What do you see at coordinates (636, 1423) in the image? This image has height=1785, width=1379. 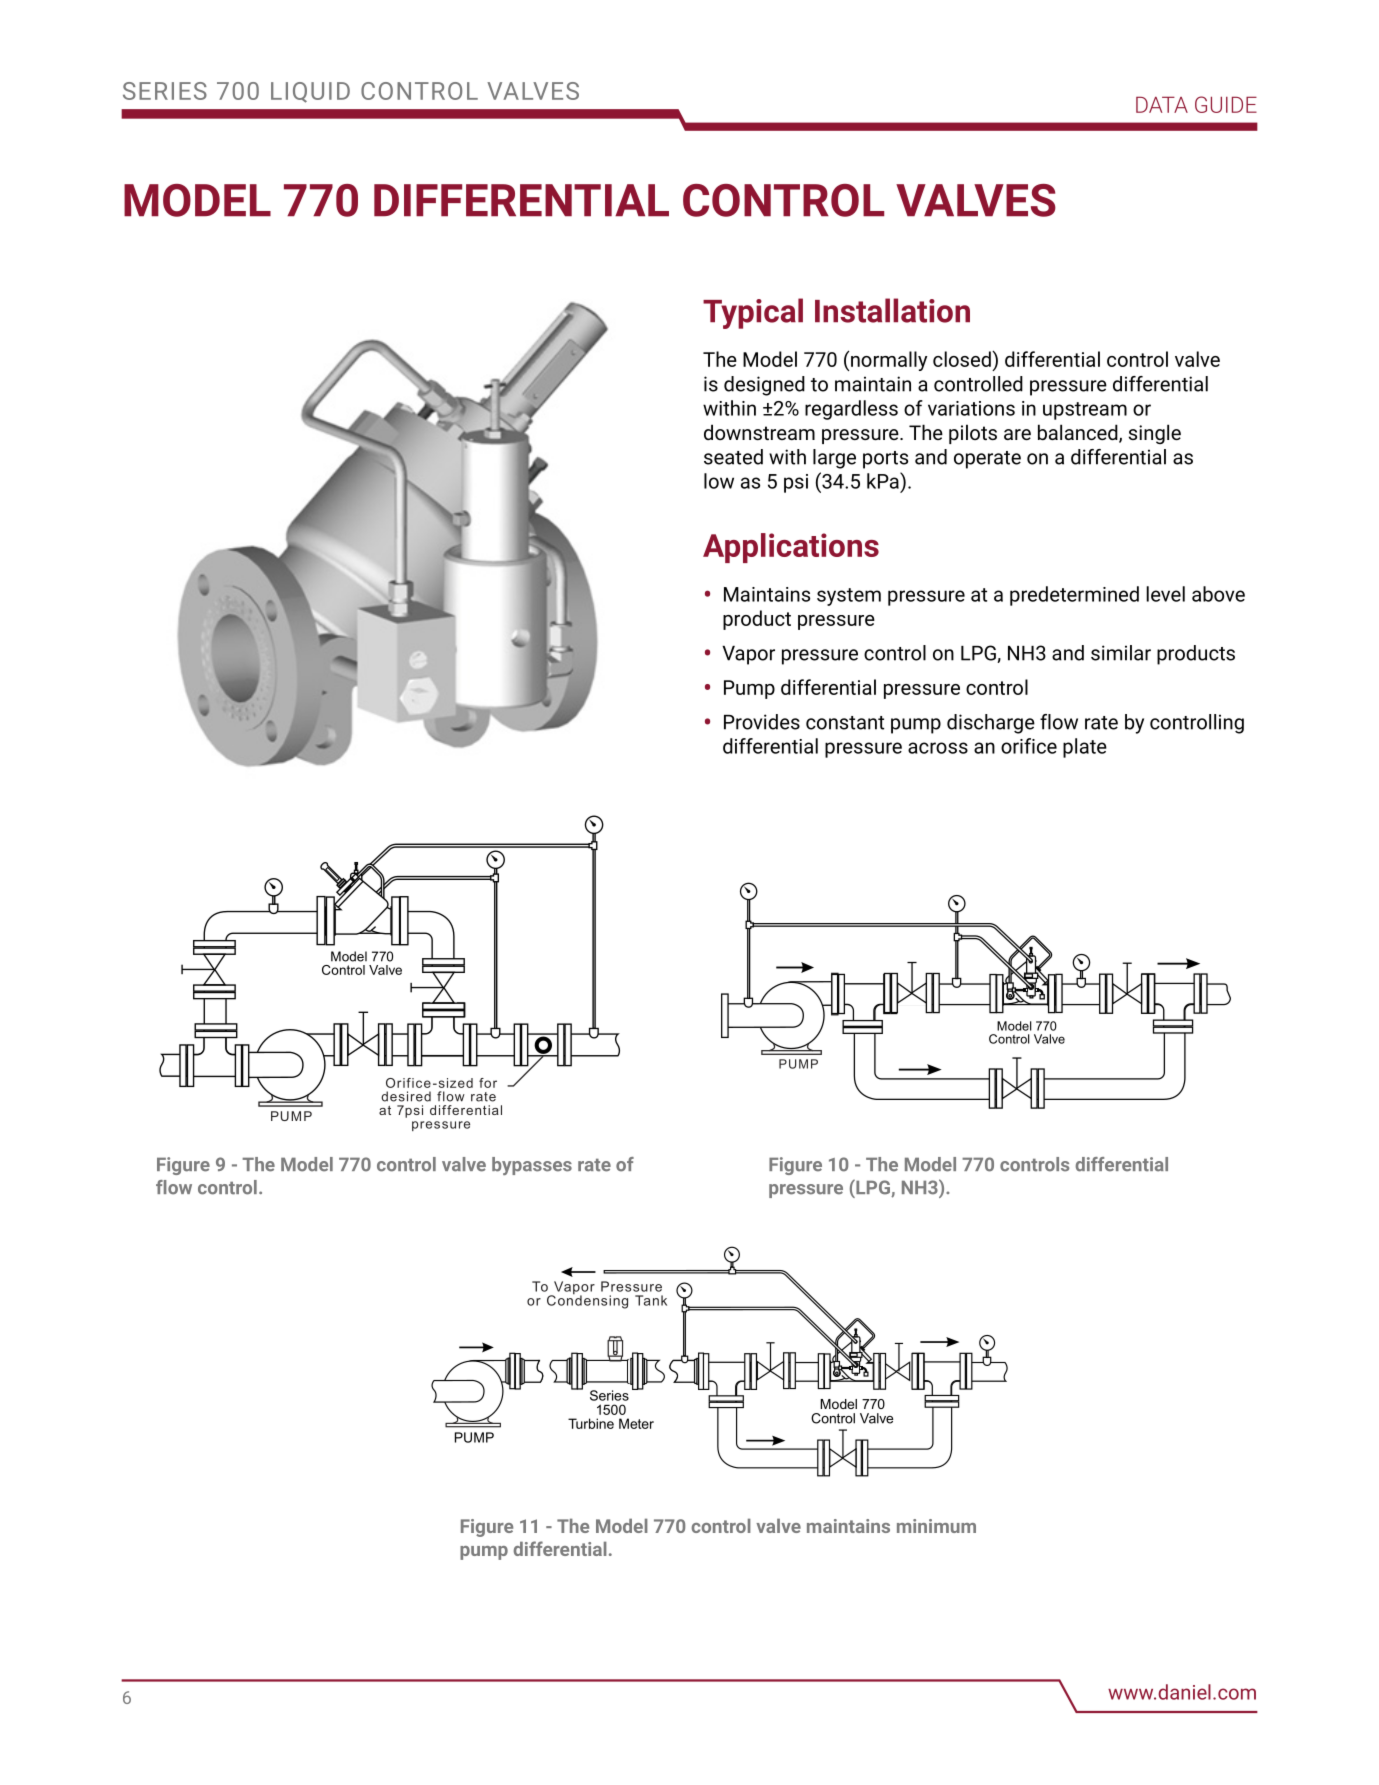 I see `Meter` at bounding box center [636, 1423].
